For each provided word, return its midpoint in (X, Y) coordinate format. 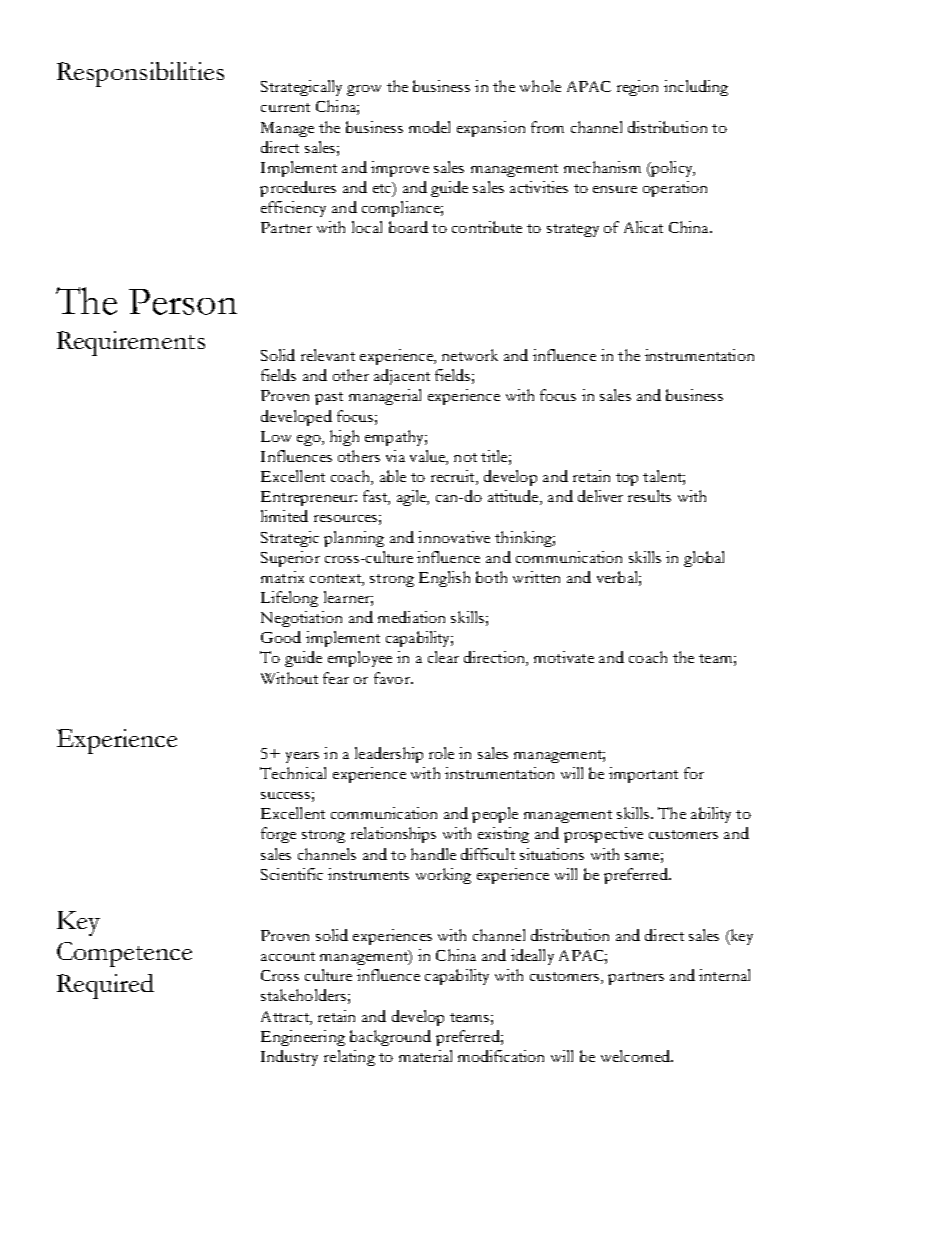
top (627, 479)
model (429, 127)
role (441, 753)
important (643, 775)
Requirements (131, 343)
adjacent (402, 377)
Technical (293, 773)
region (637, 88)
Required (105, 986)
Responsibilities (140, 74)
